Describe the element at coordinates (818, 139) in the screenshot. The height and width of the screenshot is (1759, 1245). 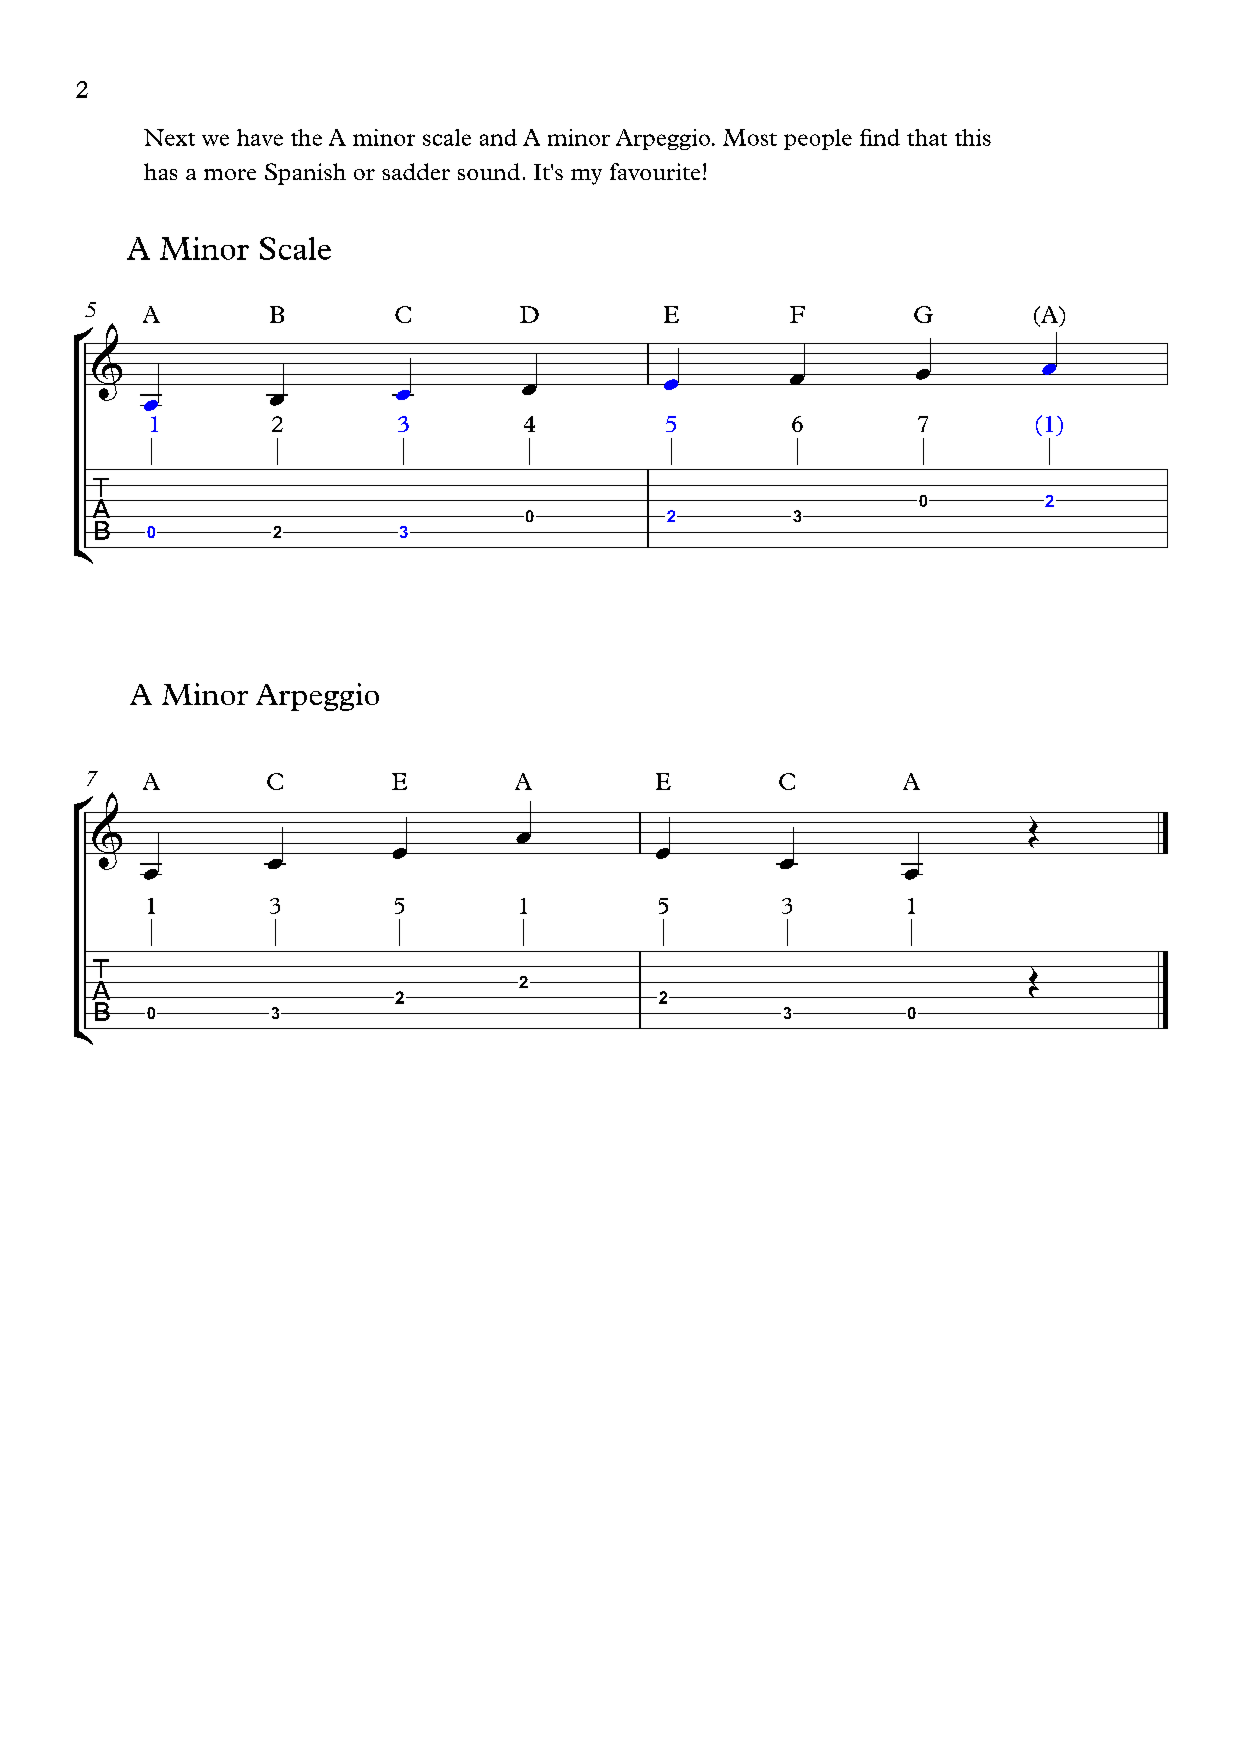
I see `people` at that location.
